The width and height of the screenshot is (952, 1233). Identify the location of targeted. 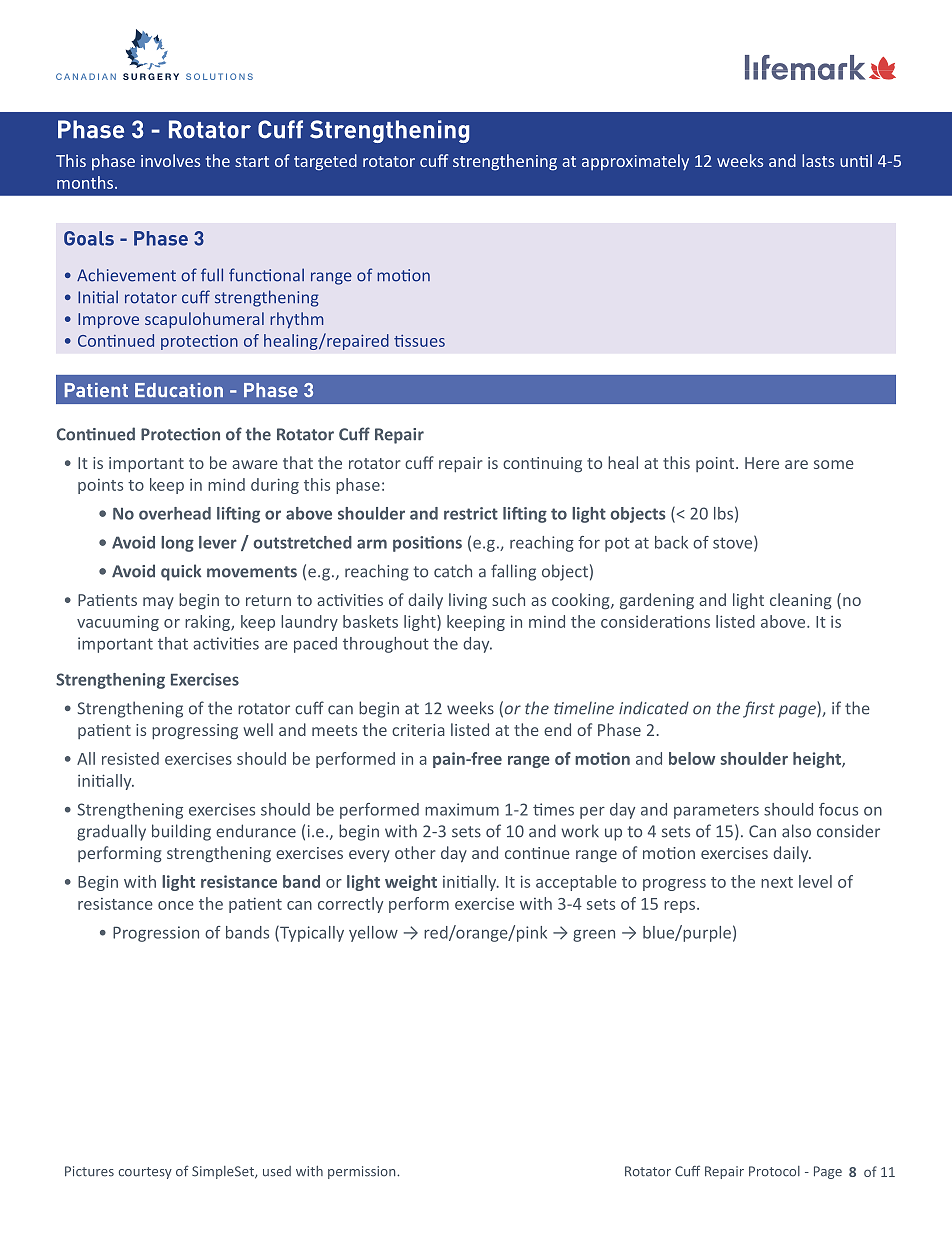
(325, 162).
